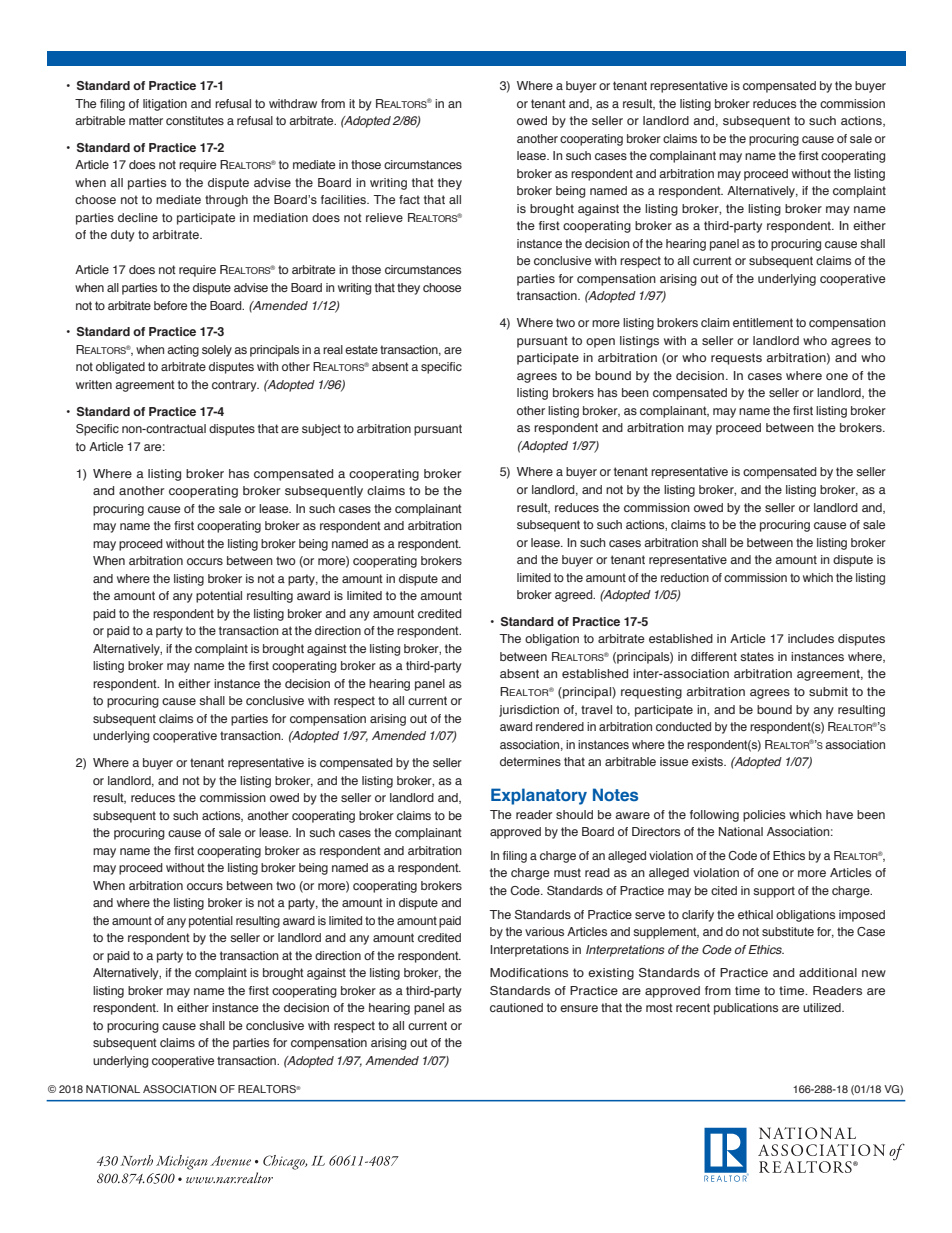  I want to click on rendered, so click(560, 726).
